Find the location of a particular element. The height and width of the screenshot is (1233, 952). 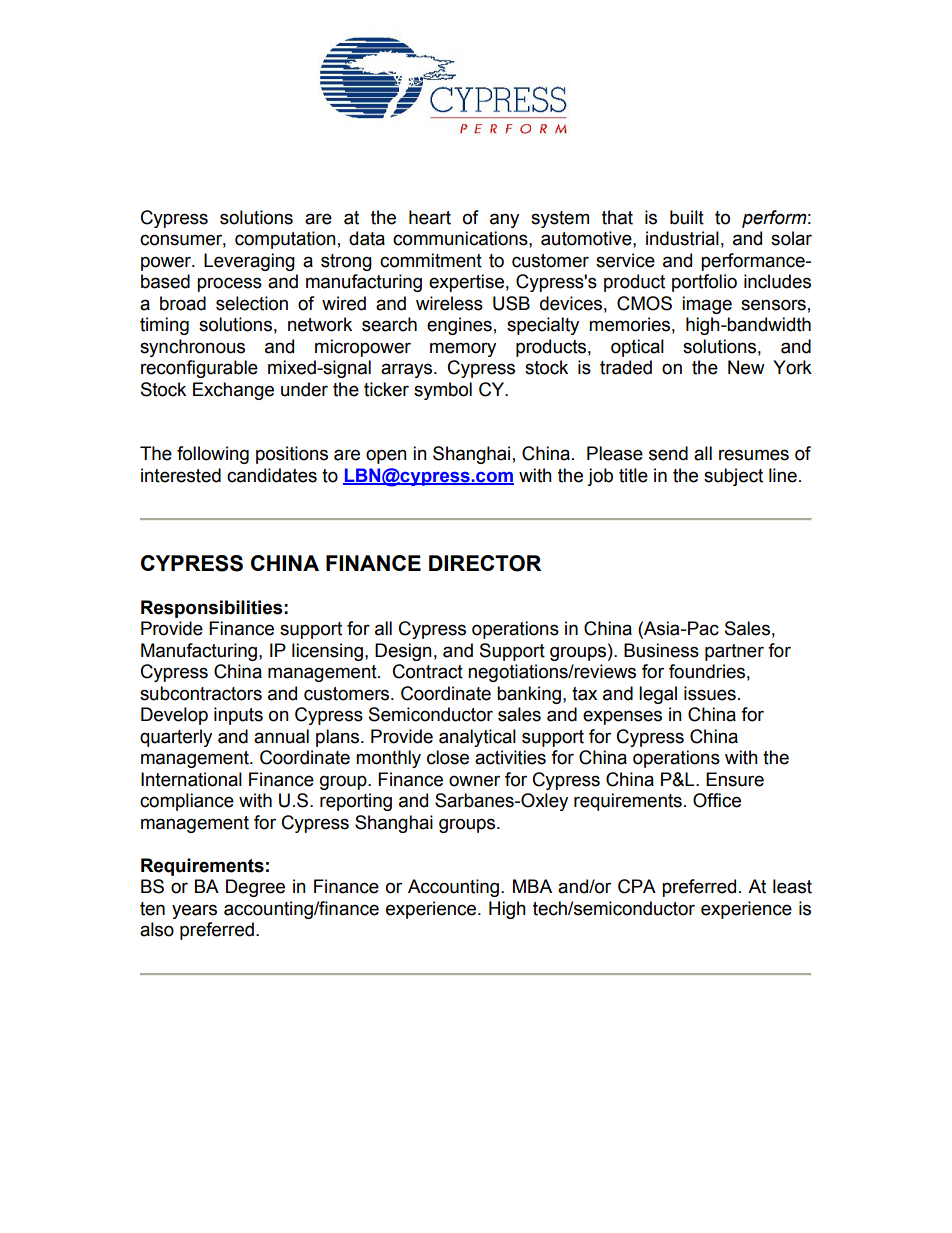

inputs is located at coordinates (238, 716).
